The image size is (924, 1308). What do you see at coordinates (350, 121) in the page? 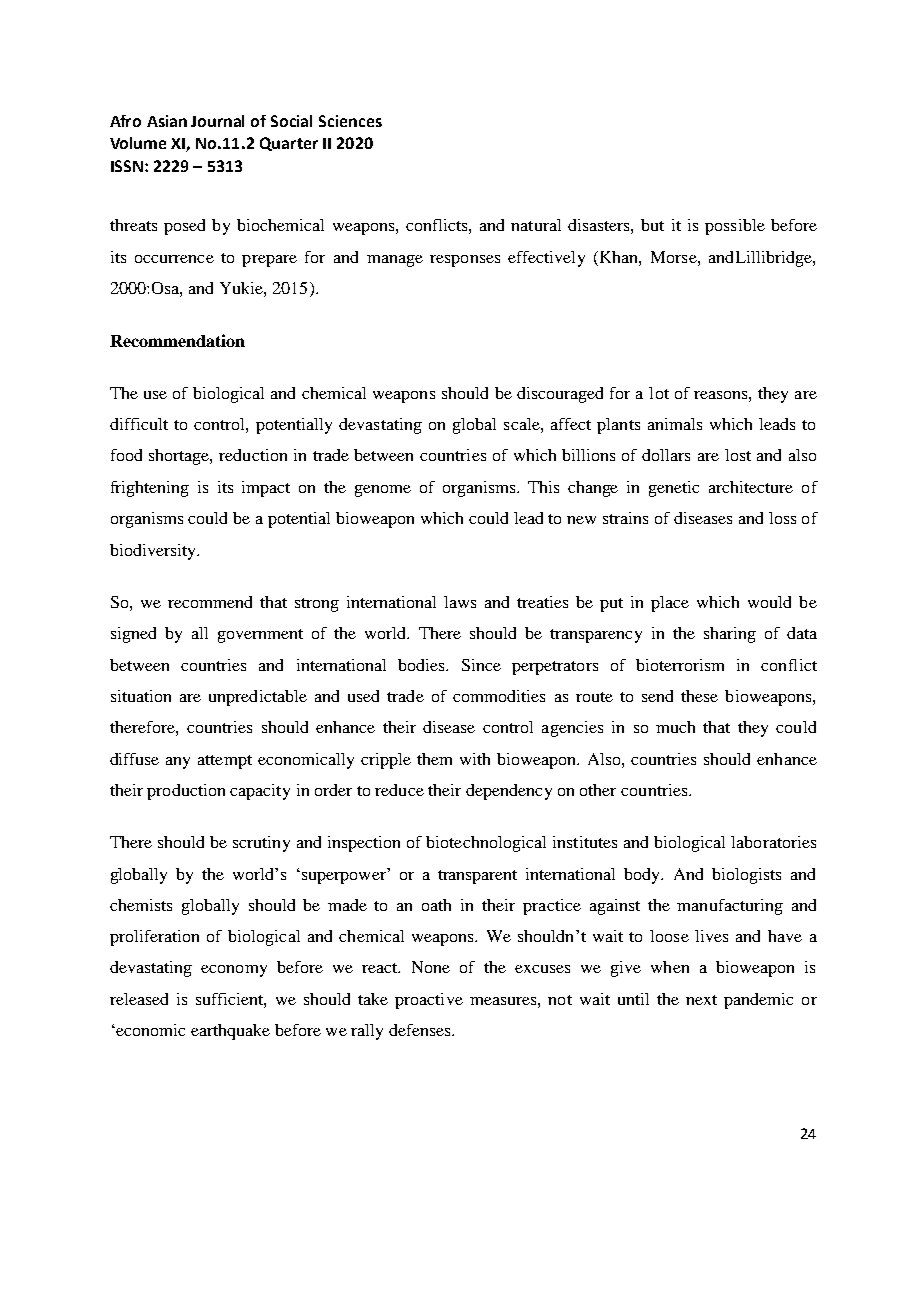
I see `Sciences` at bounding box center [350, 121].
